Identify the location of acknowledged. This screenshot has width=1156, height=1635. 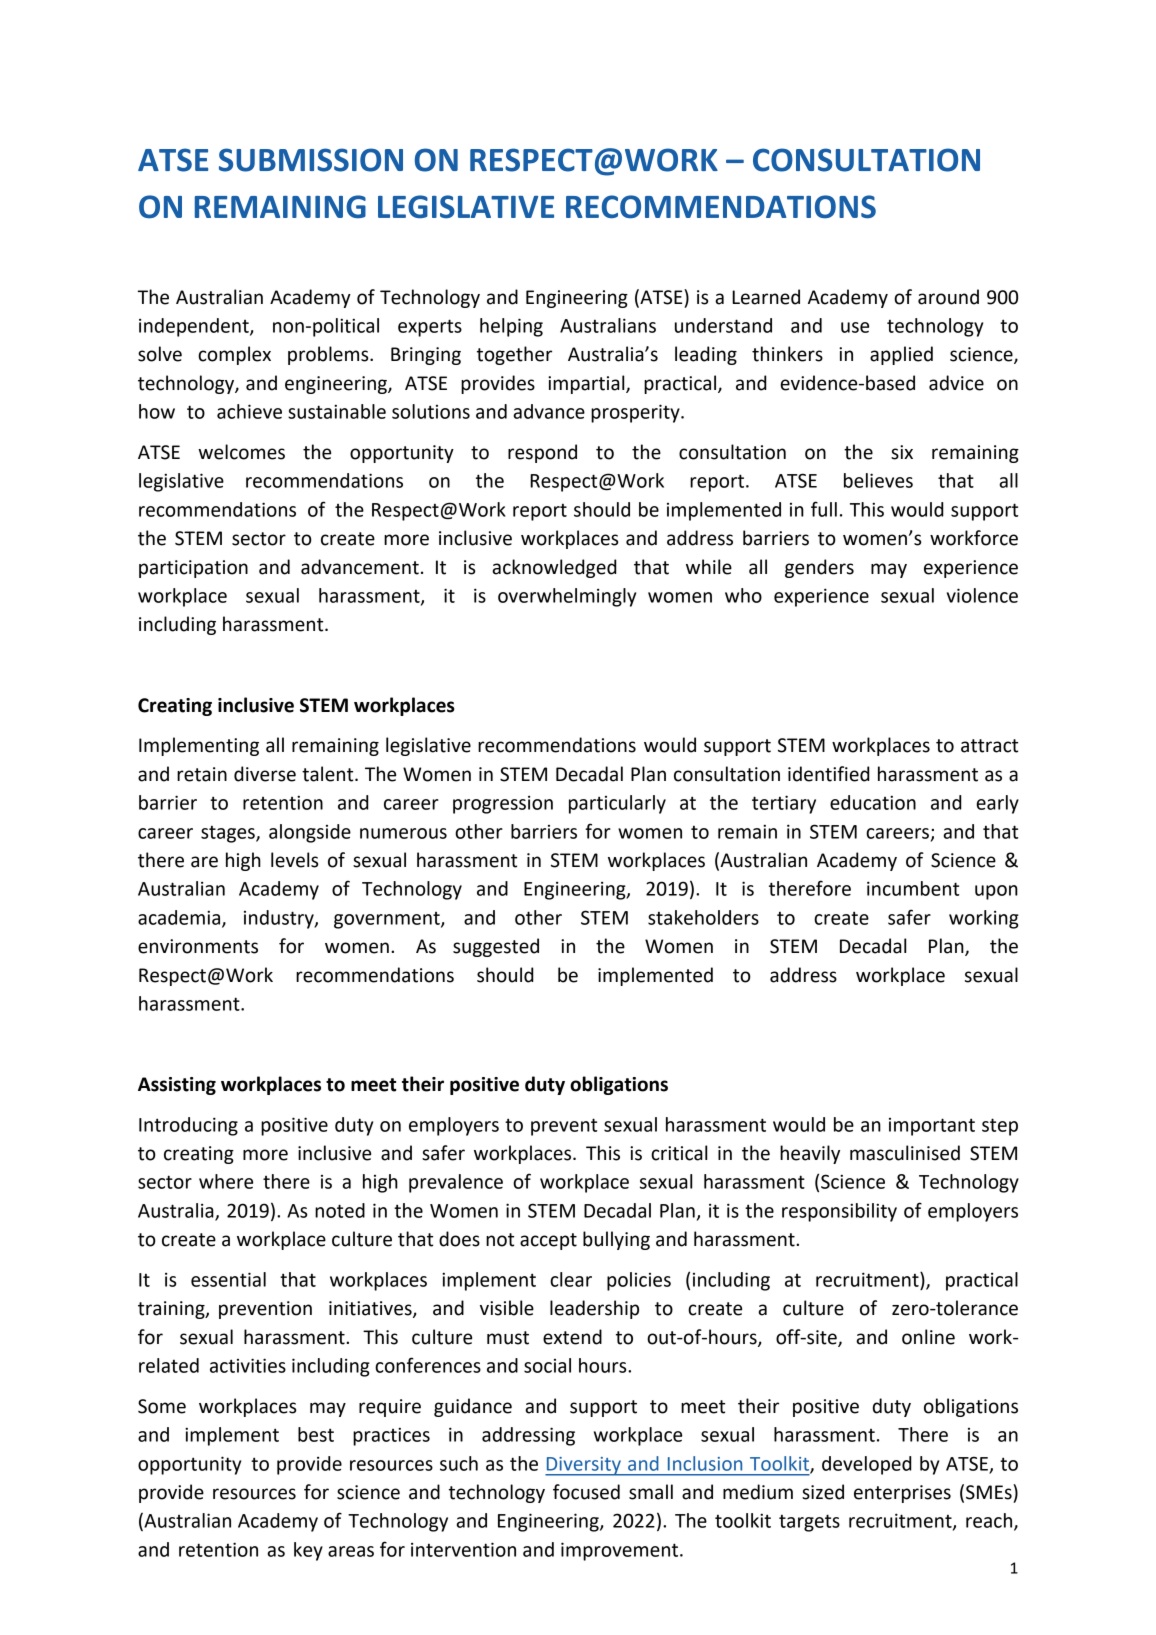
(554, 568).
